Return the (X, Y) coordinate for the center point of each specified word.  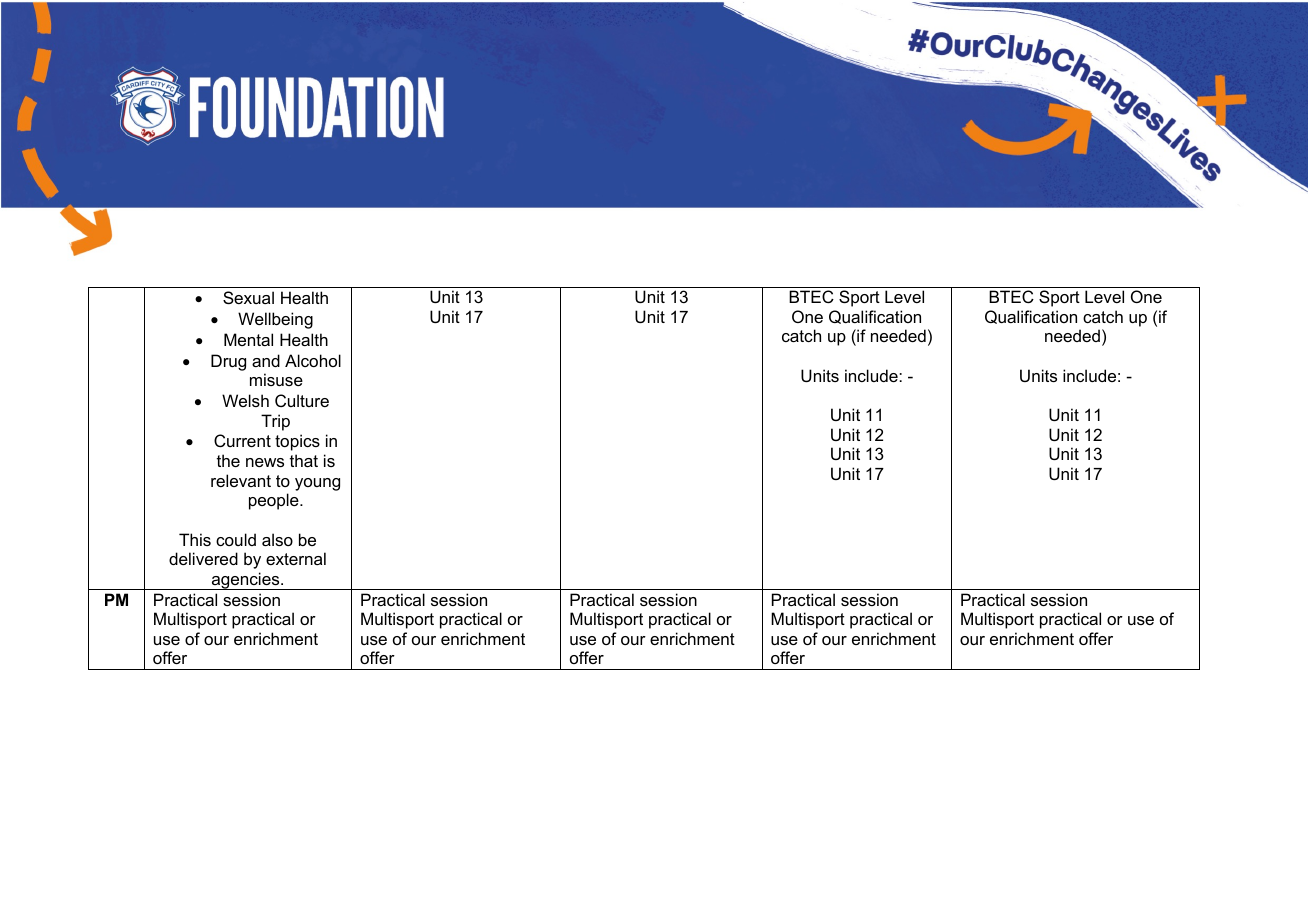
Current (242, 440)
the (228, 460)
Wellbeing (275, 320)
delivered (203, 558)
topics (297, 442)
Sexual (248, 297)
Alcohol (313, 360)
